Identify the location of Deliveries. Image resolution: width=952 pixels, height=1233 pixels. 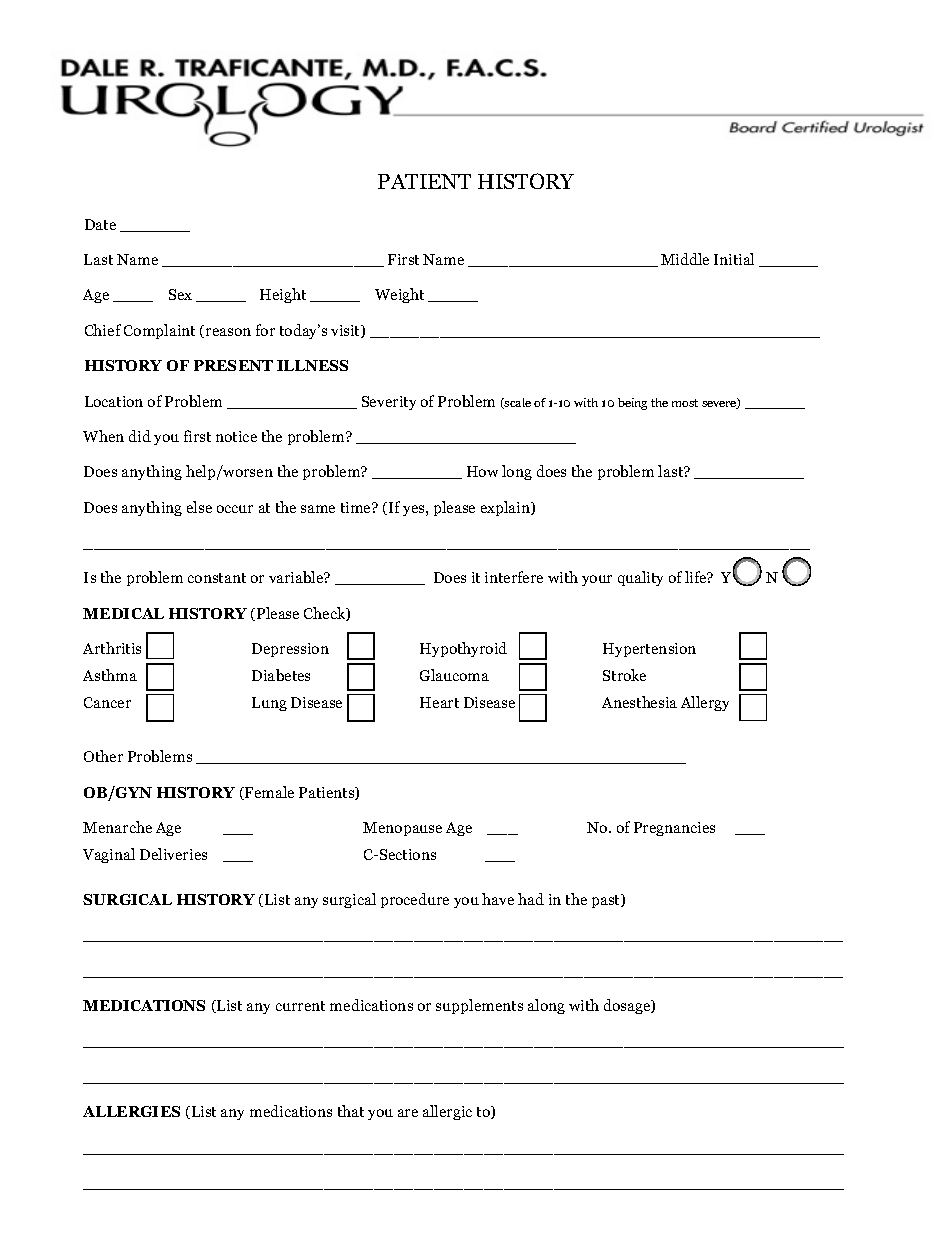
(173, 854).
